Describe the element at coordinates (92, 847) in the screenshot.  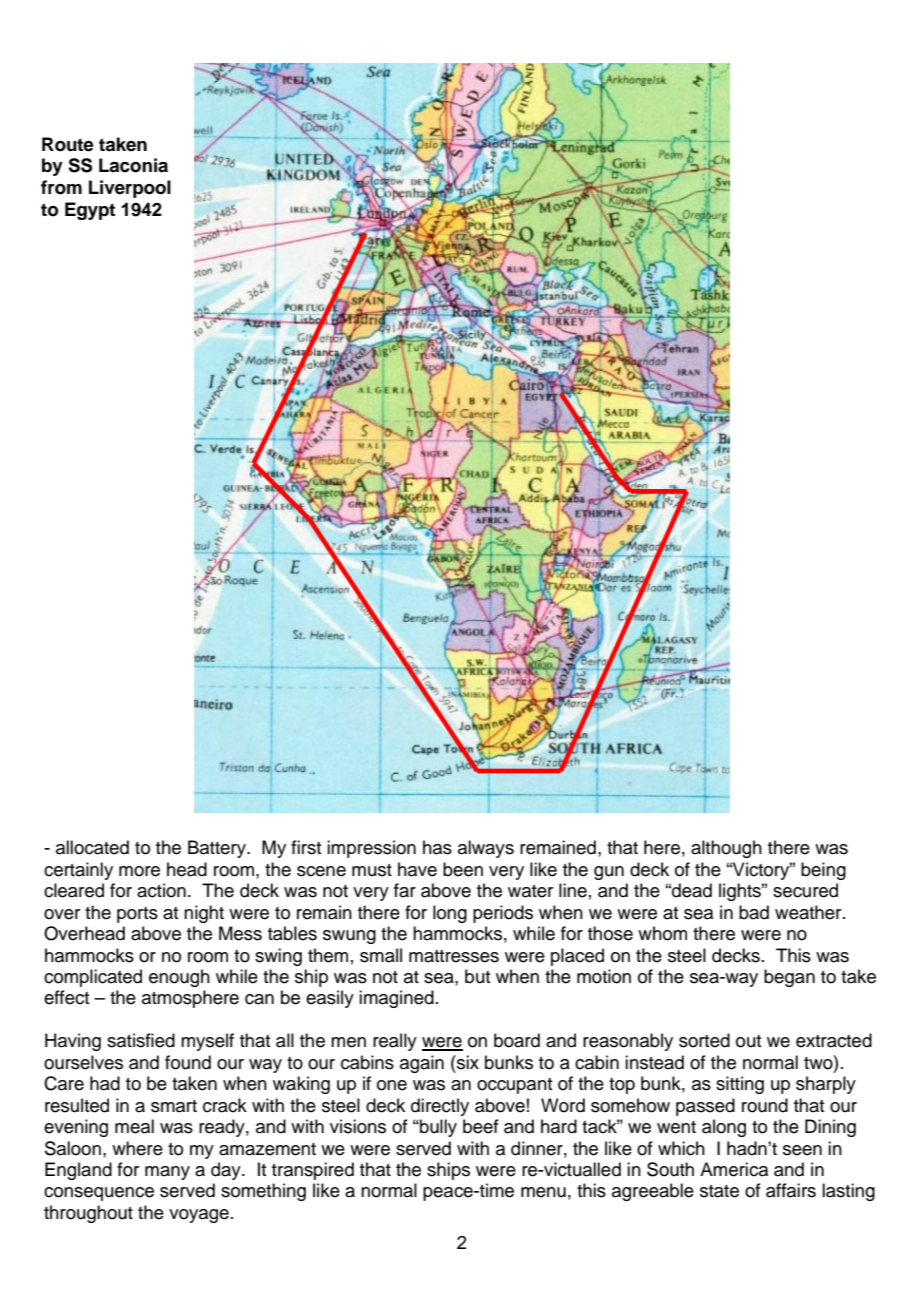
I see `allocated` at that location.
